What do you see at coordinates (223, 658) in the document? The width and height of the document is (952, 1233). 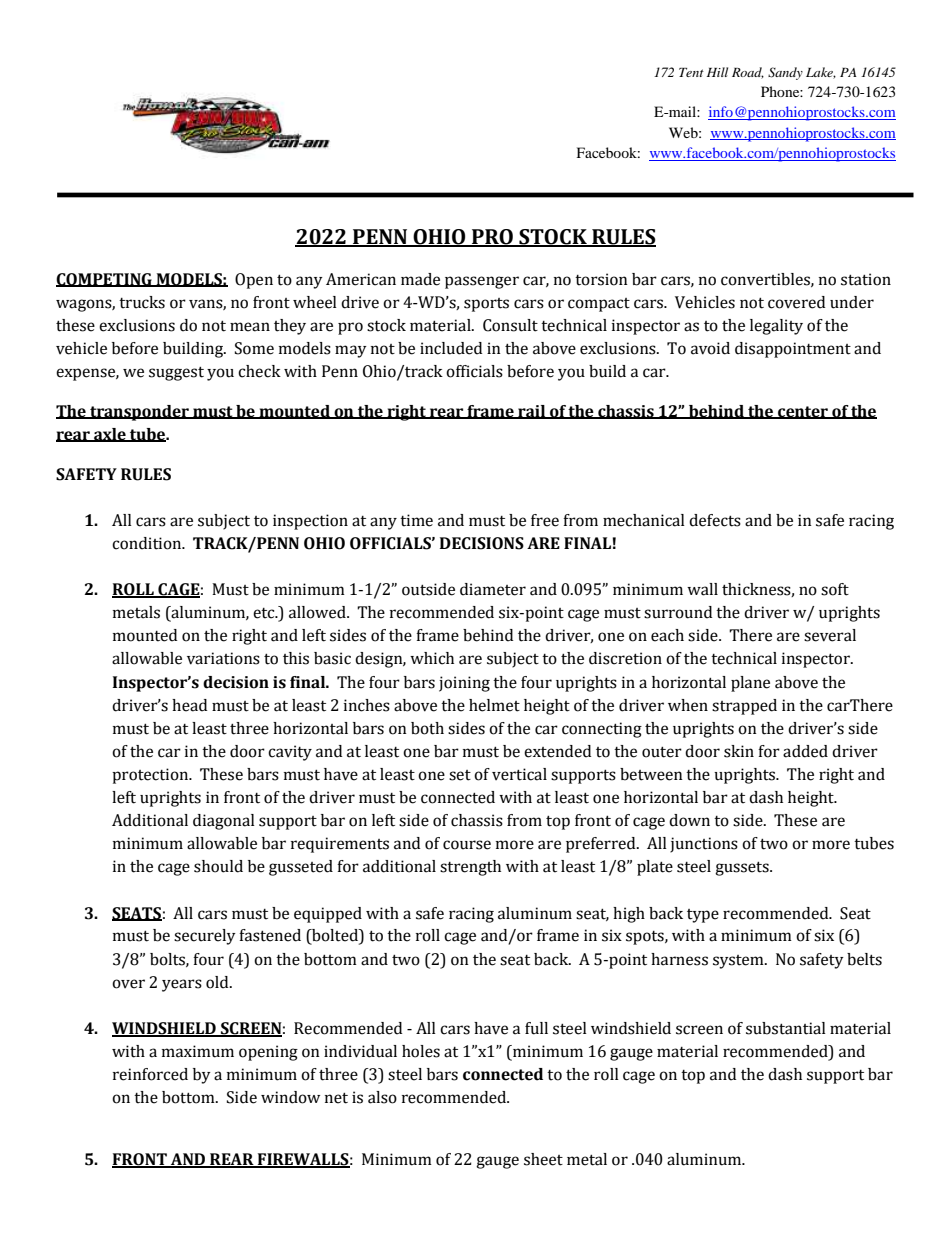 I see `variations` at bounding box center [223, 658].
